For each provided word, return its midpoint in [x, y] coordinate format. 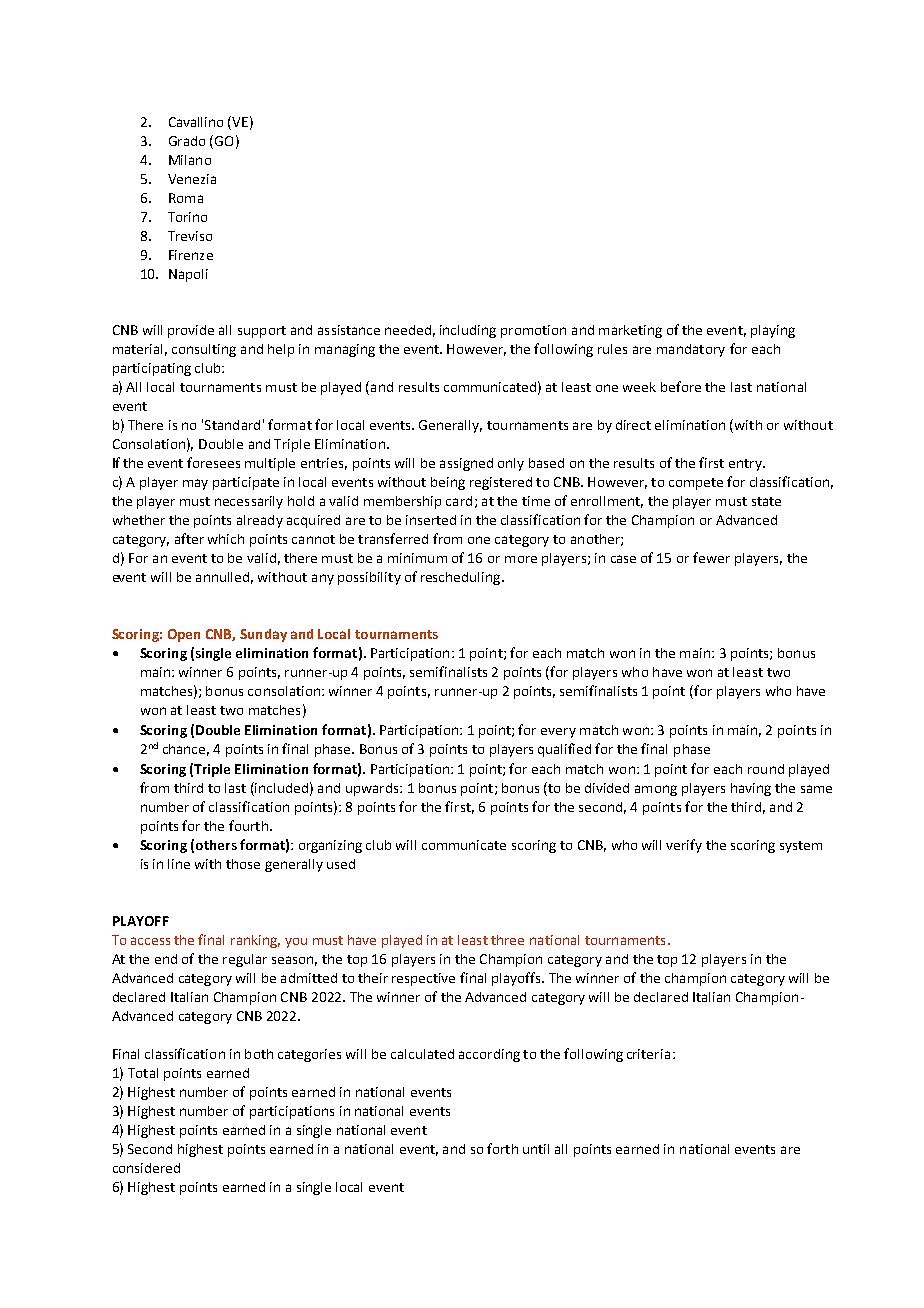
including [468, 331]
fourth [248, 825]
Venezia [192, 179]
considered [146, 1168]
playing [773, 331]
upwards [373, 789]
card [459, 501]
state [766, 501]
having [751, 789]
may [195, 484]
